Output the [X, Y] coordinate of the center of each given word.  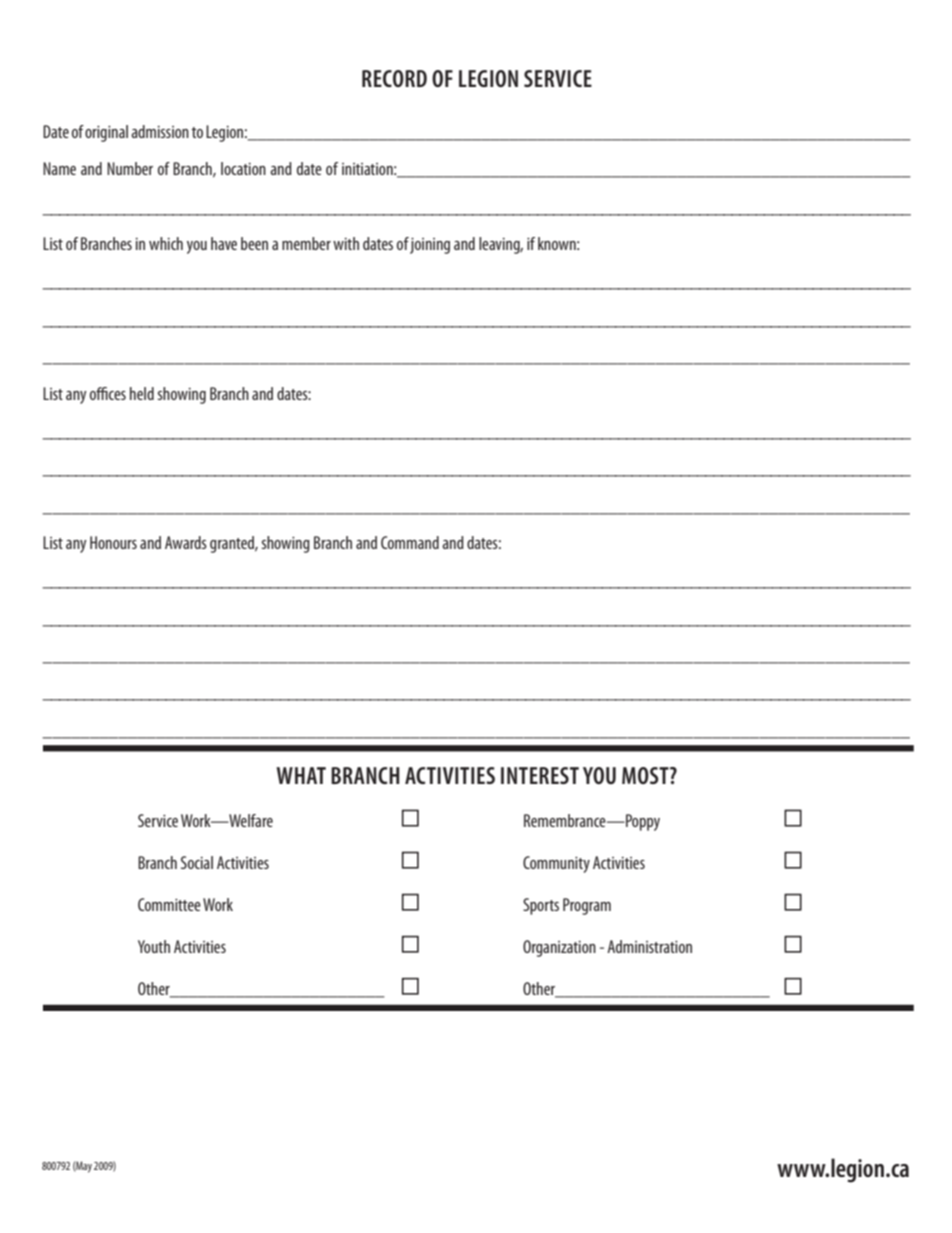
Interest [540, 775]
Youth [154, 946]
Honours [113, 542]
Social [197, 862]
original [106, 133]
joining [430, 246]
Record [394, 78]
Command [410, 542]
